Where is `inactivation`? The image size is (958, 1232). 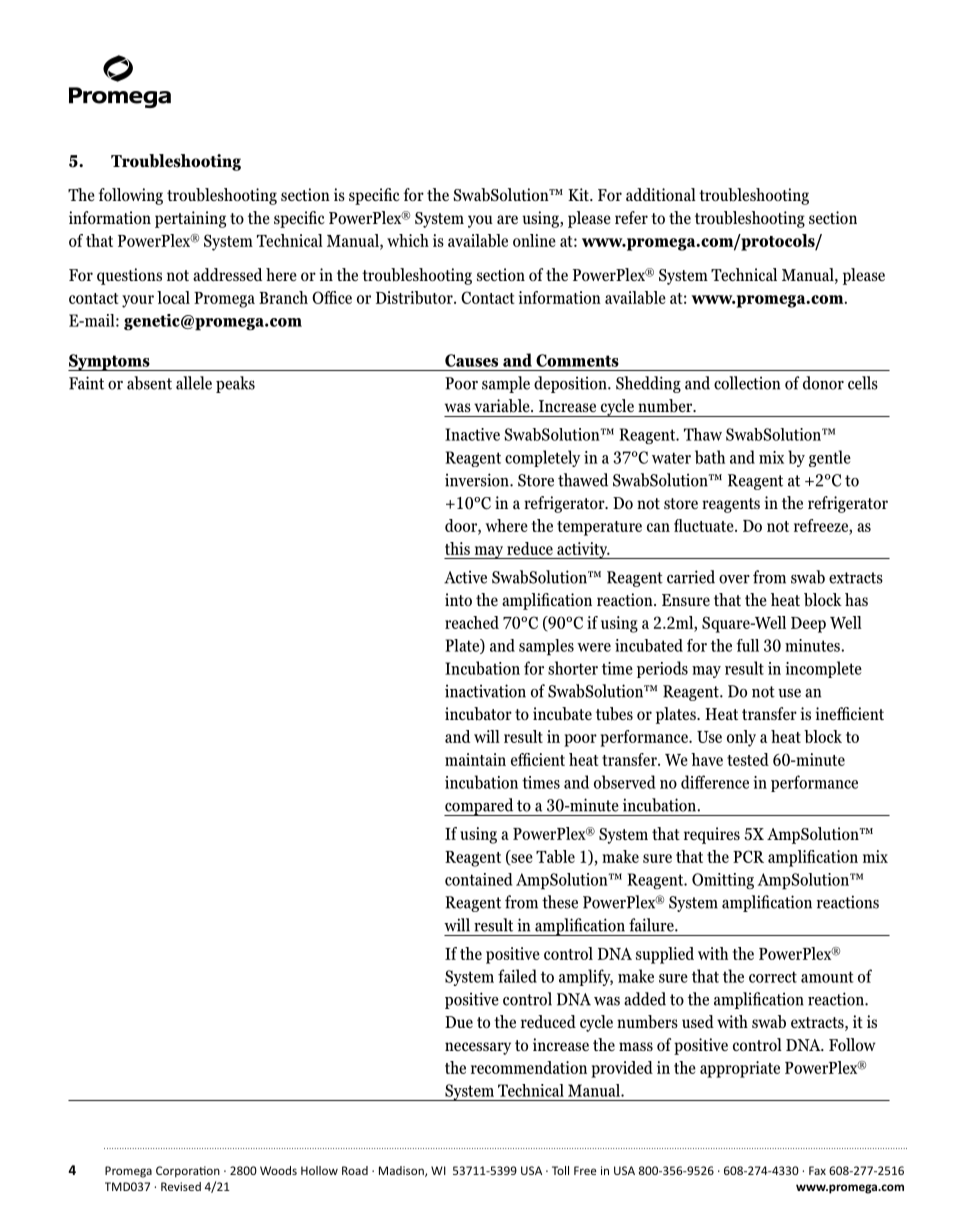
inactivation is located at coordinates (485, 691).
